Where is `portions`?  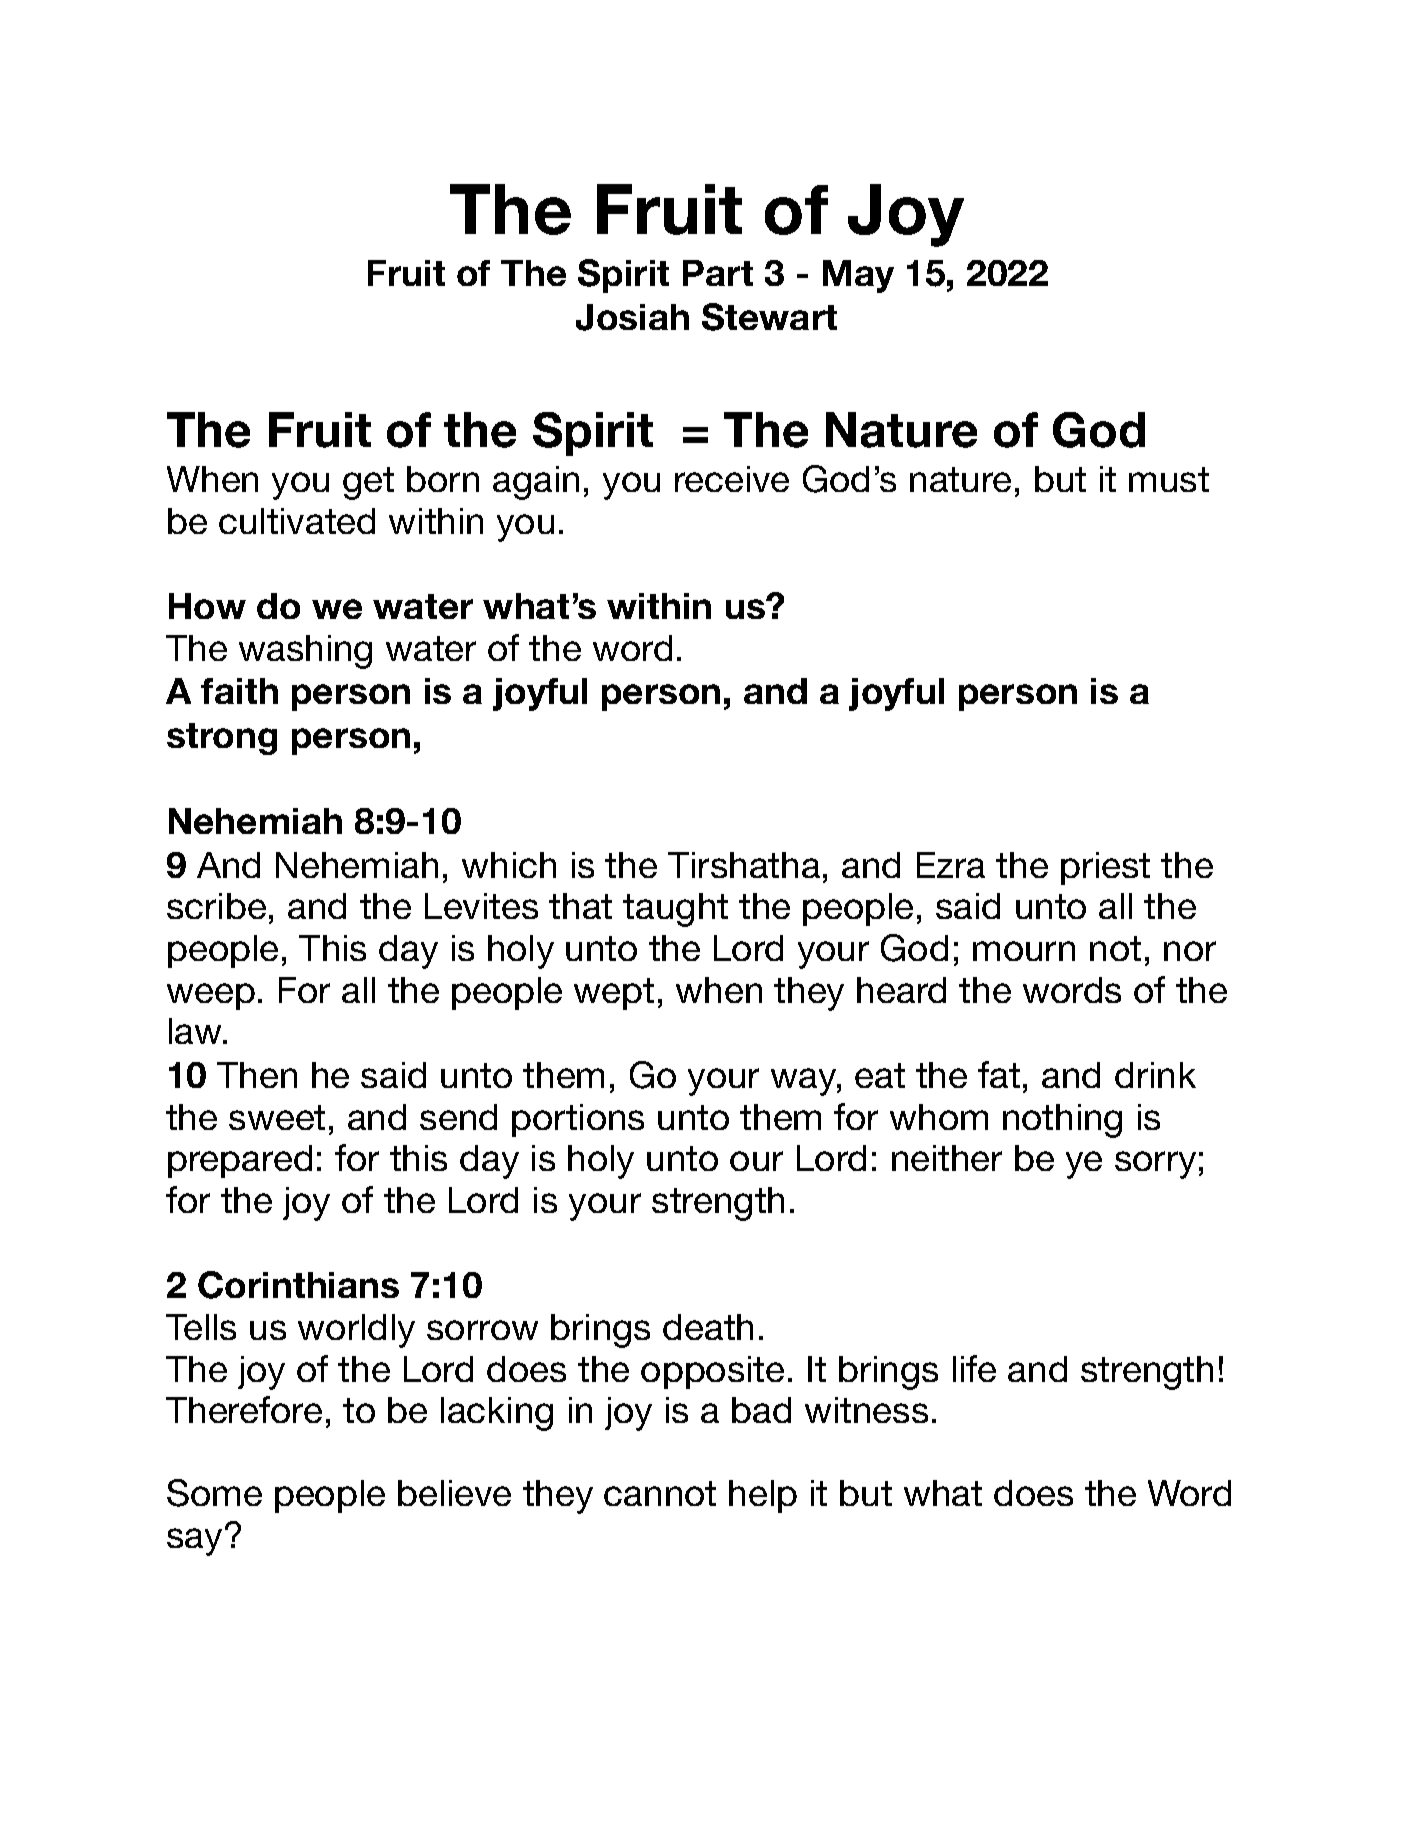 portions is located at coordinates (578, 1120).
